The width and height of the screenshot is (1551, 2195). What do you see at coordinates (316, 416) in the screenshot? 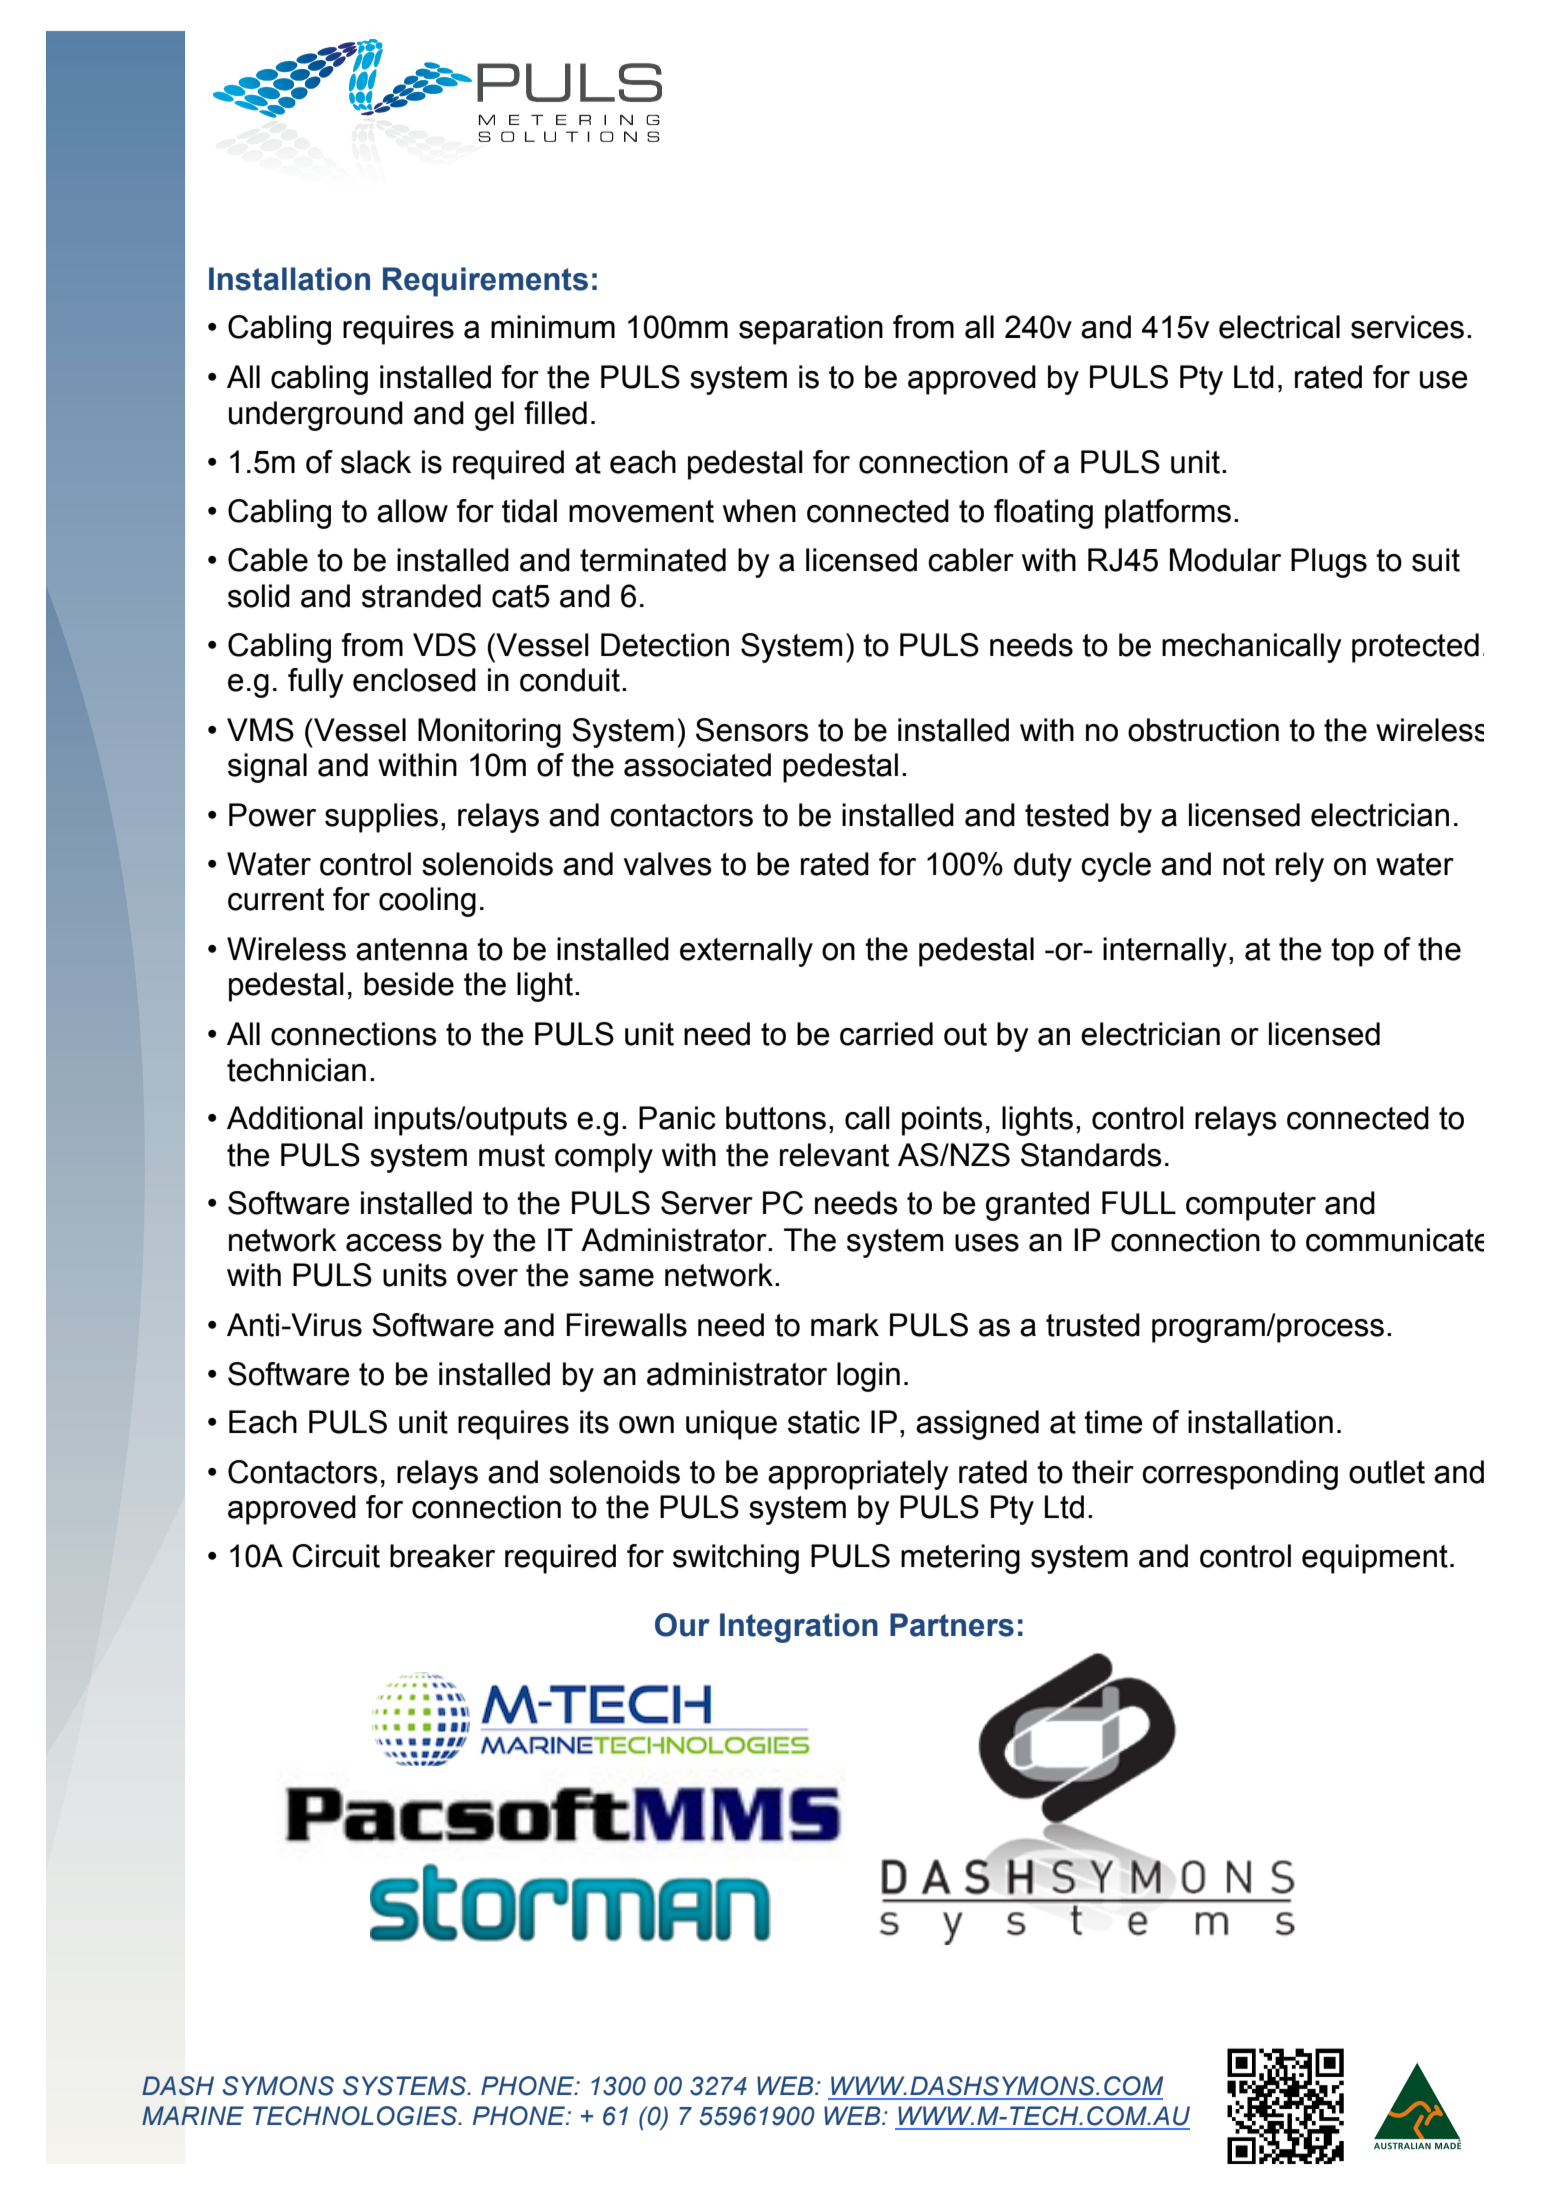
I see `underground` at bounding box center [316, 416].
